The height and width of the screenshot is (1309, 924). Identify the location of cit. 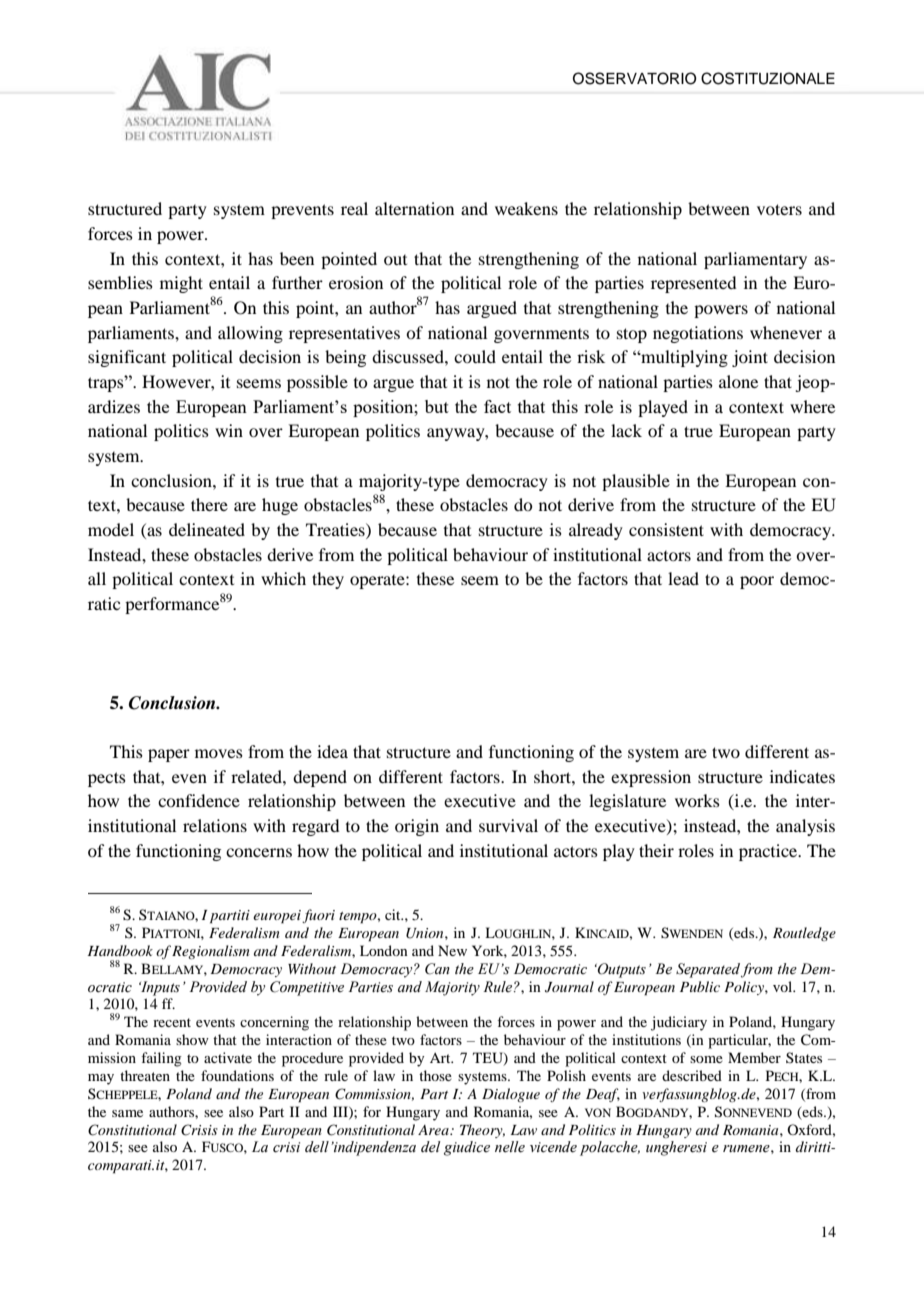
(394, 914).
